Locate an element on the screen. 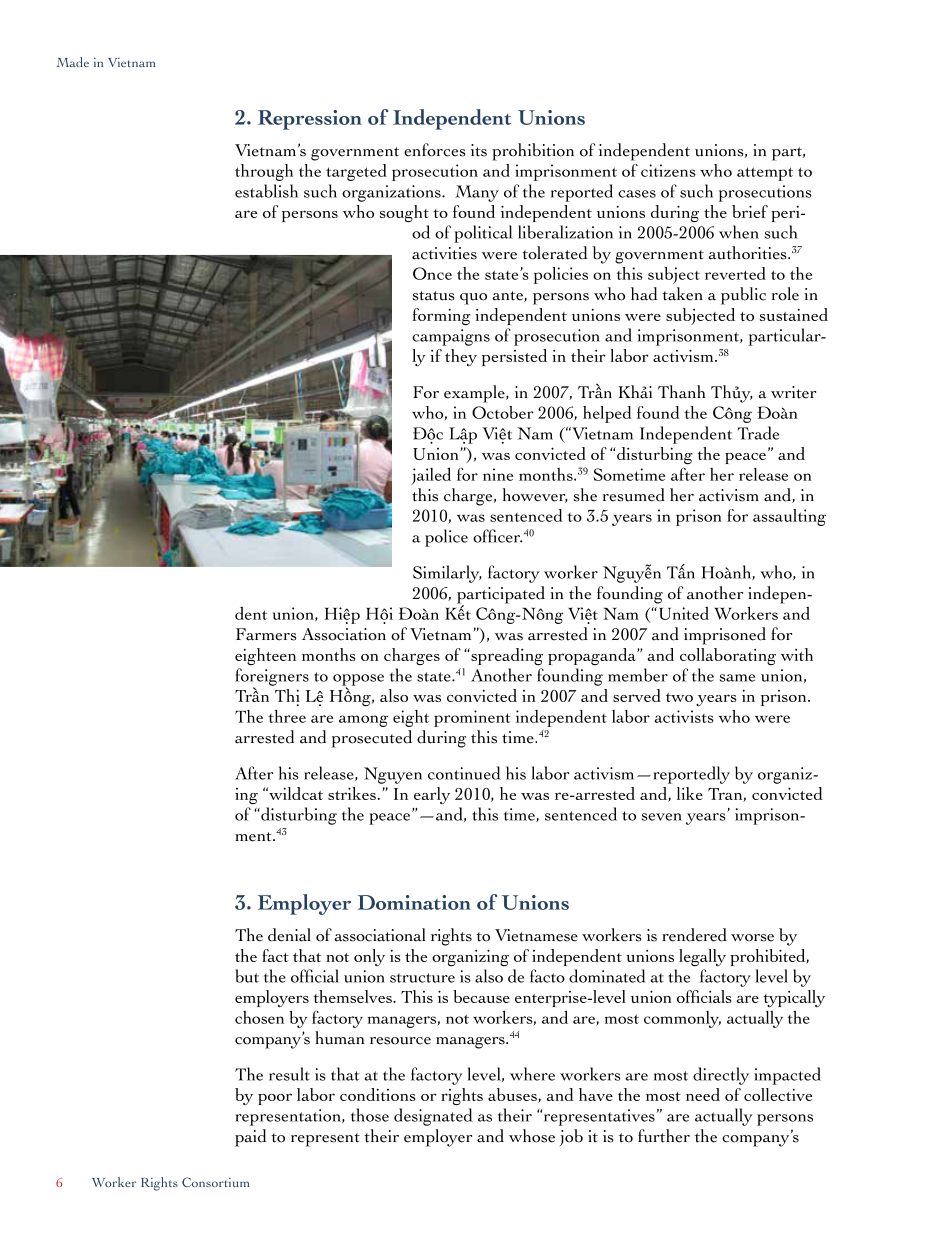  citizens is located at coordinates (668, 170).
